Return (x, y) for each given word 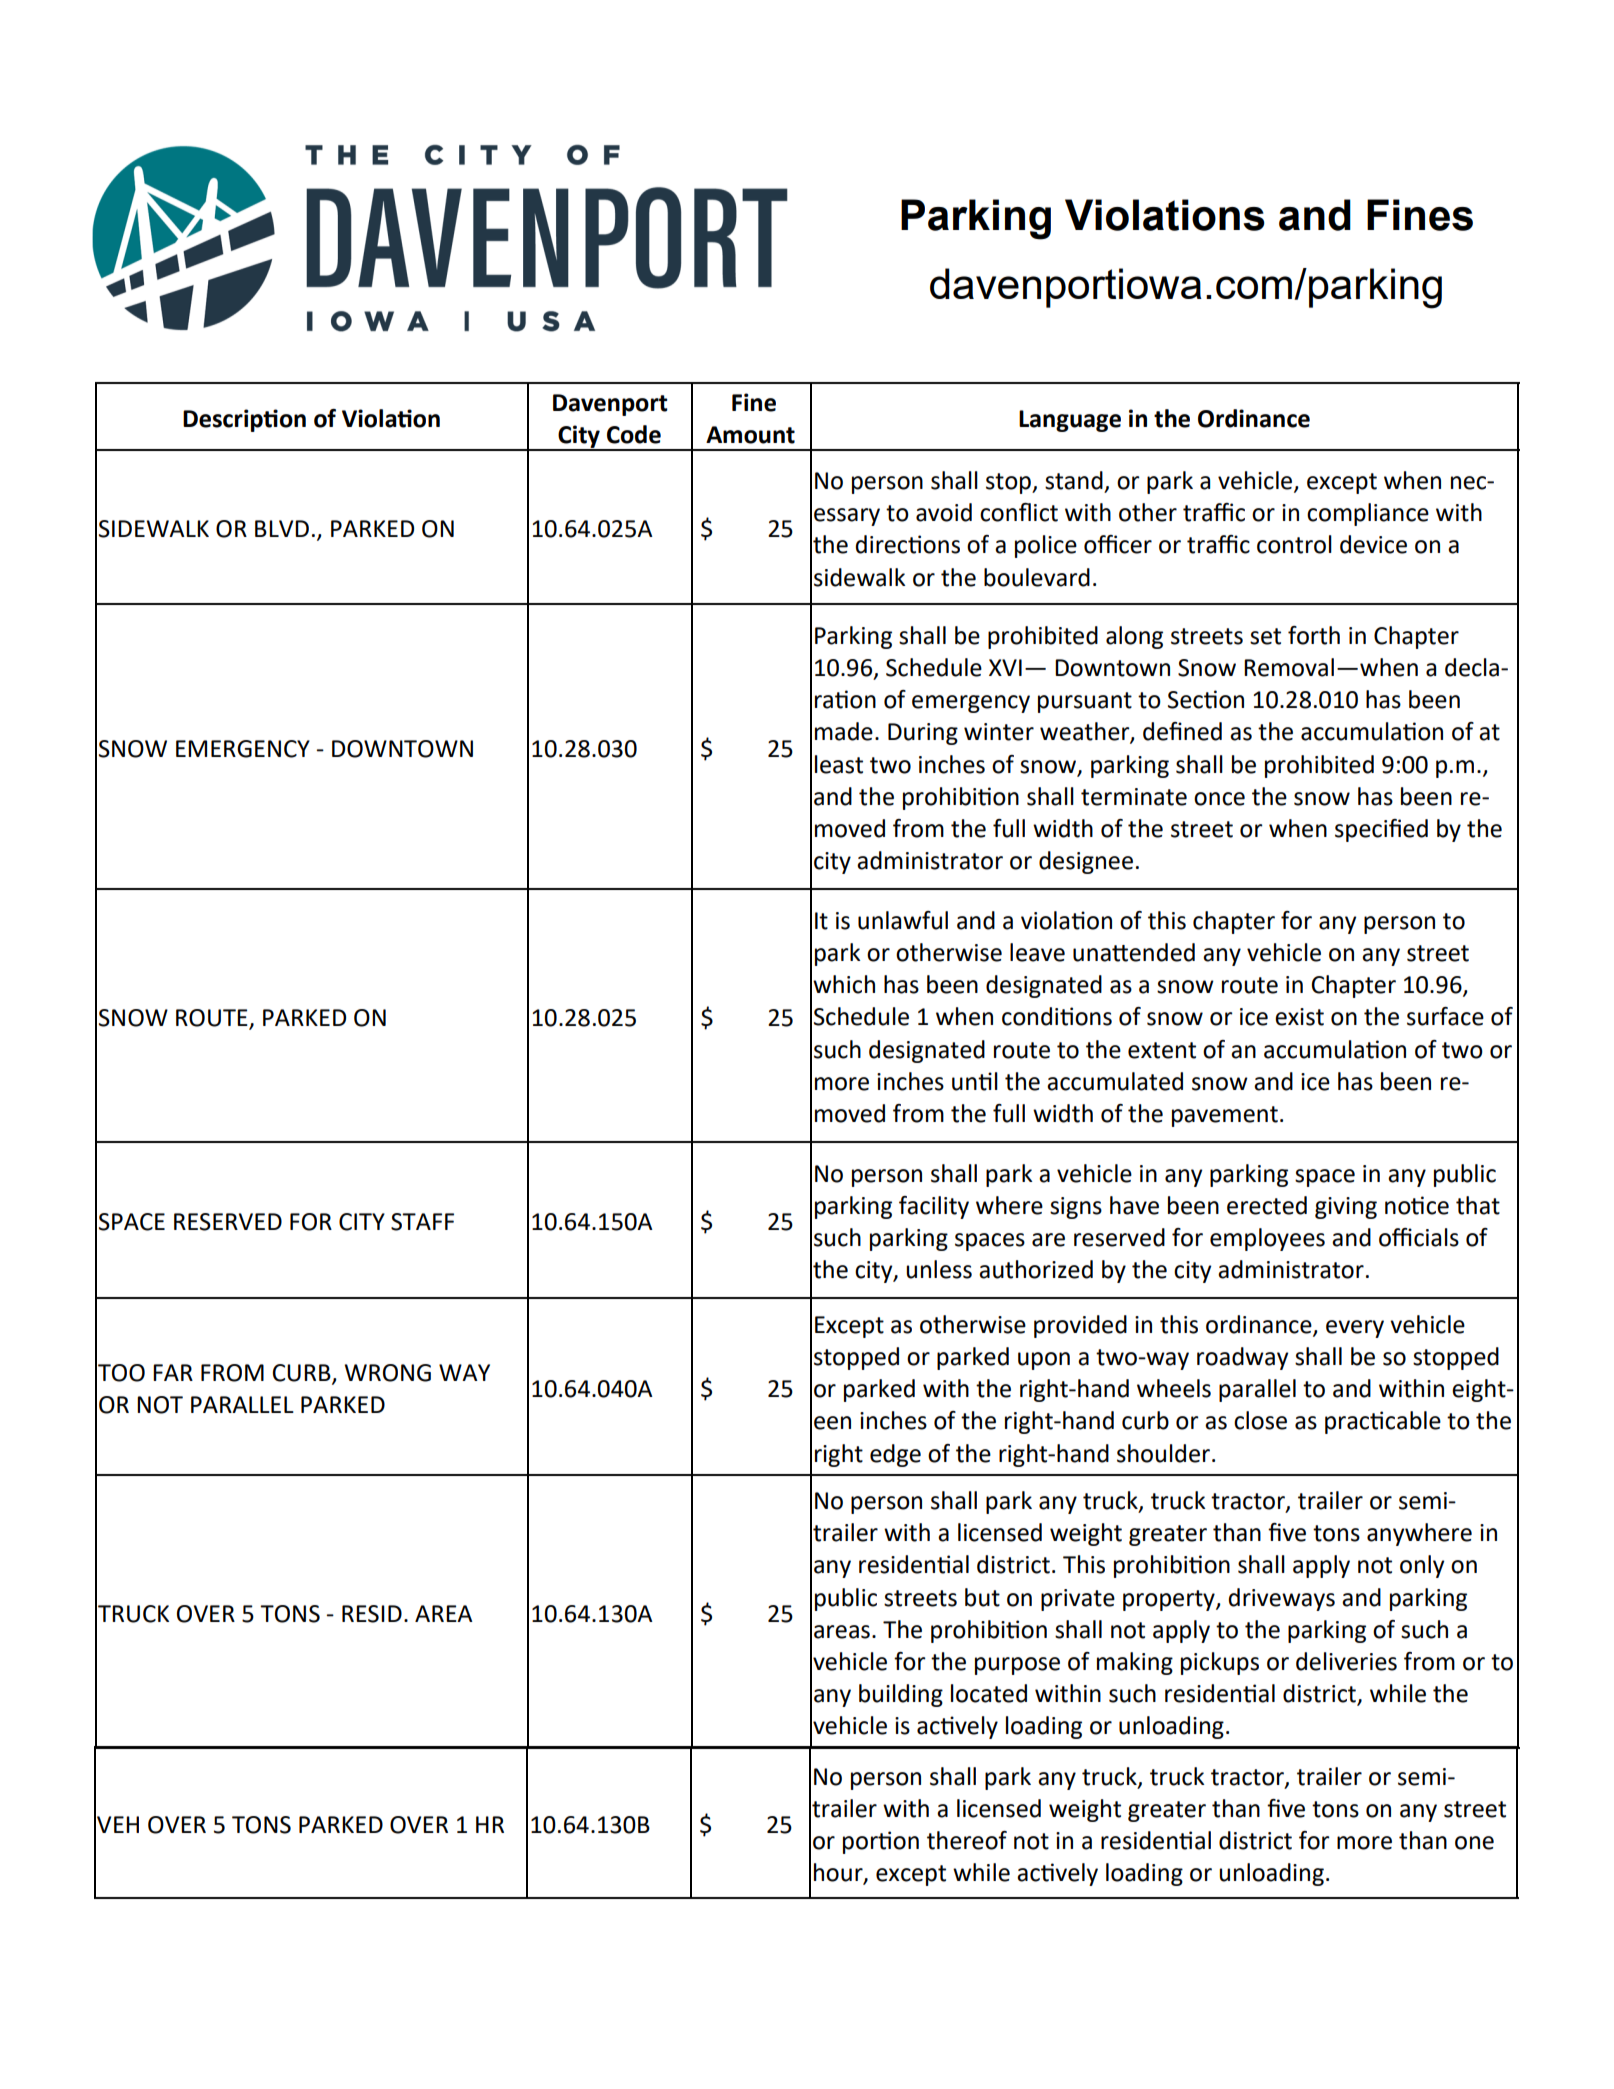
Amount (750, 435)
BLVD (282, 528)
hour (839, 1873)
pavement (1225, 1116)
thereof (967, 1840)
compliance (1368, 514)
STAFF (422, 1222)
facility (934, 1207)
